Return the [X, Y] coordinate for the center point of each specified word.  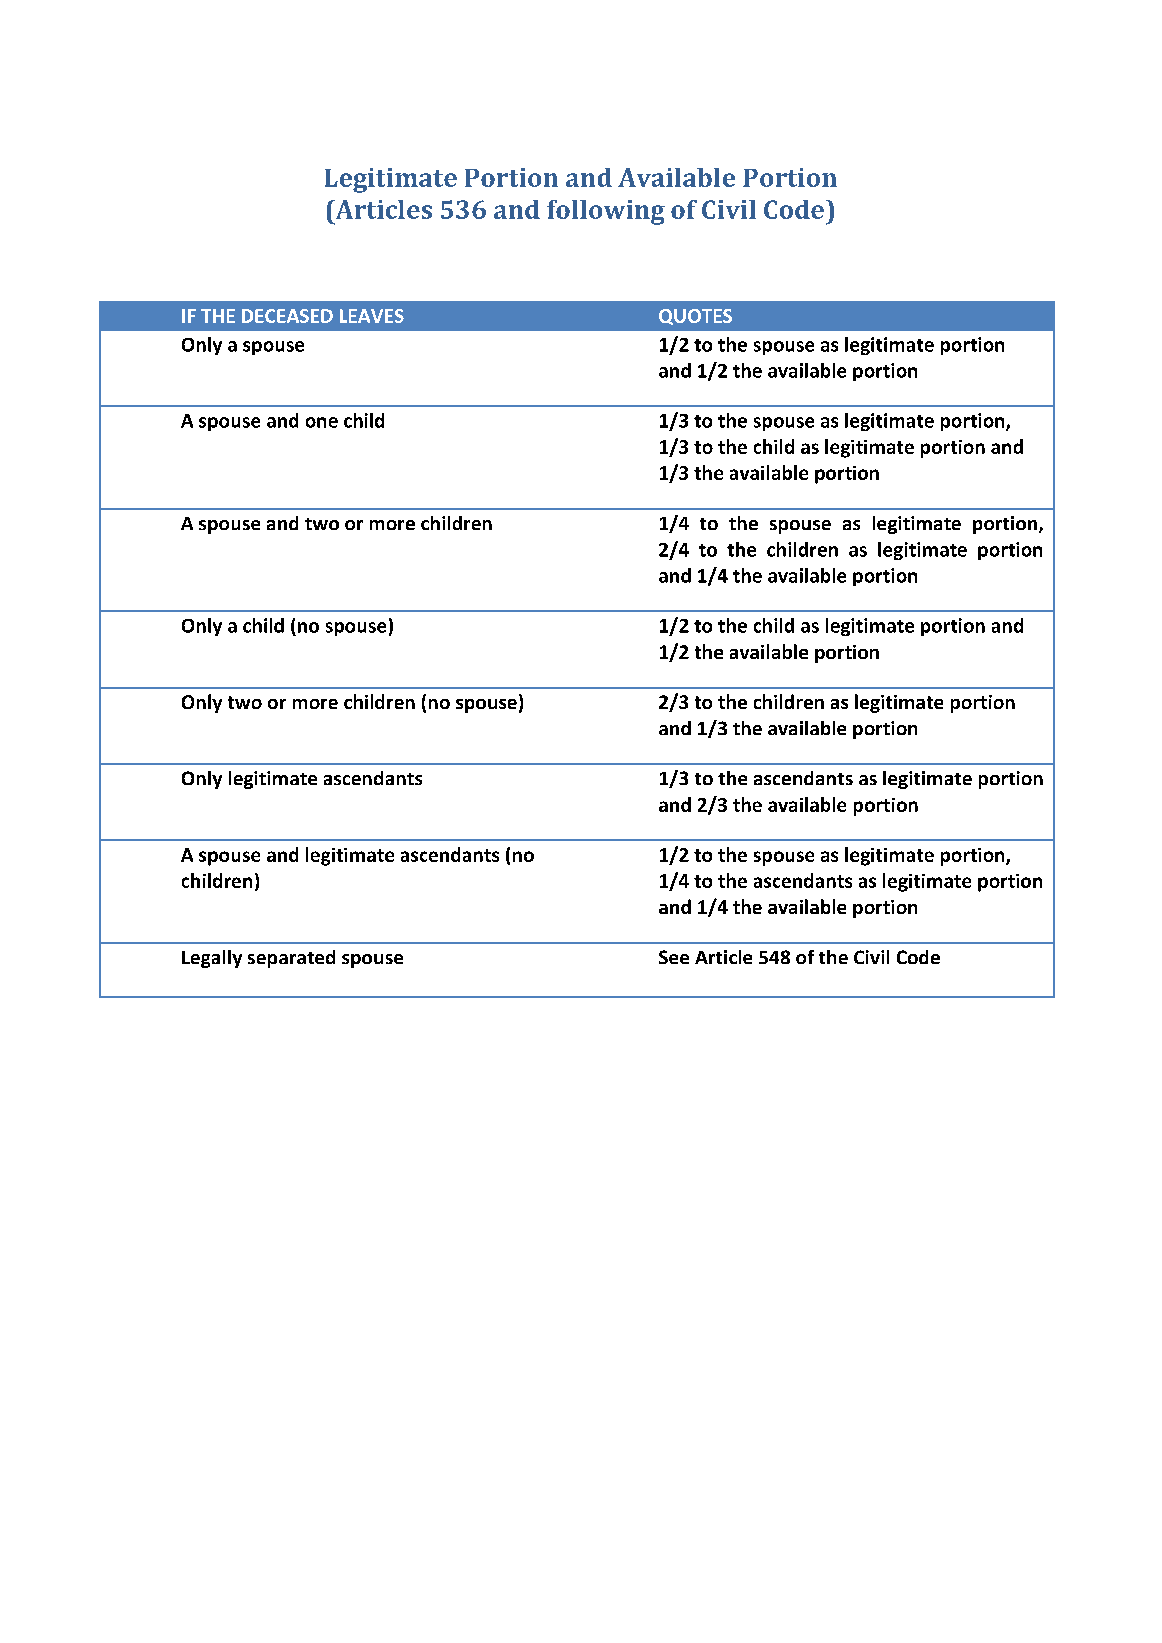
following [606, 212]
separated [291, 959]
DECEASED [287, 316]
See [674, 957]
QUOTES [695, 317]
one [322, 422]
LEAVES [372, 316]
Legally [212, 959]
